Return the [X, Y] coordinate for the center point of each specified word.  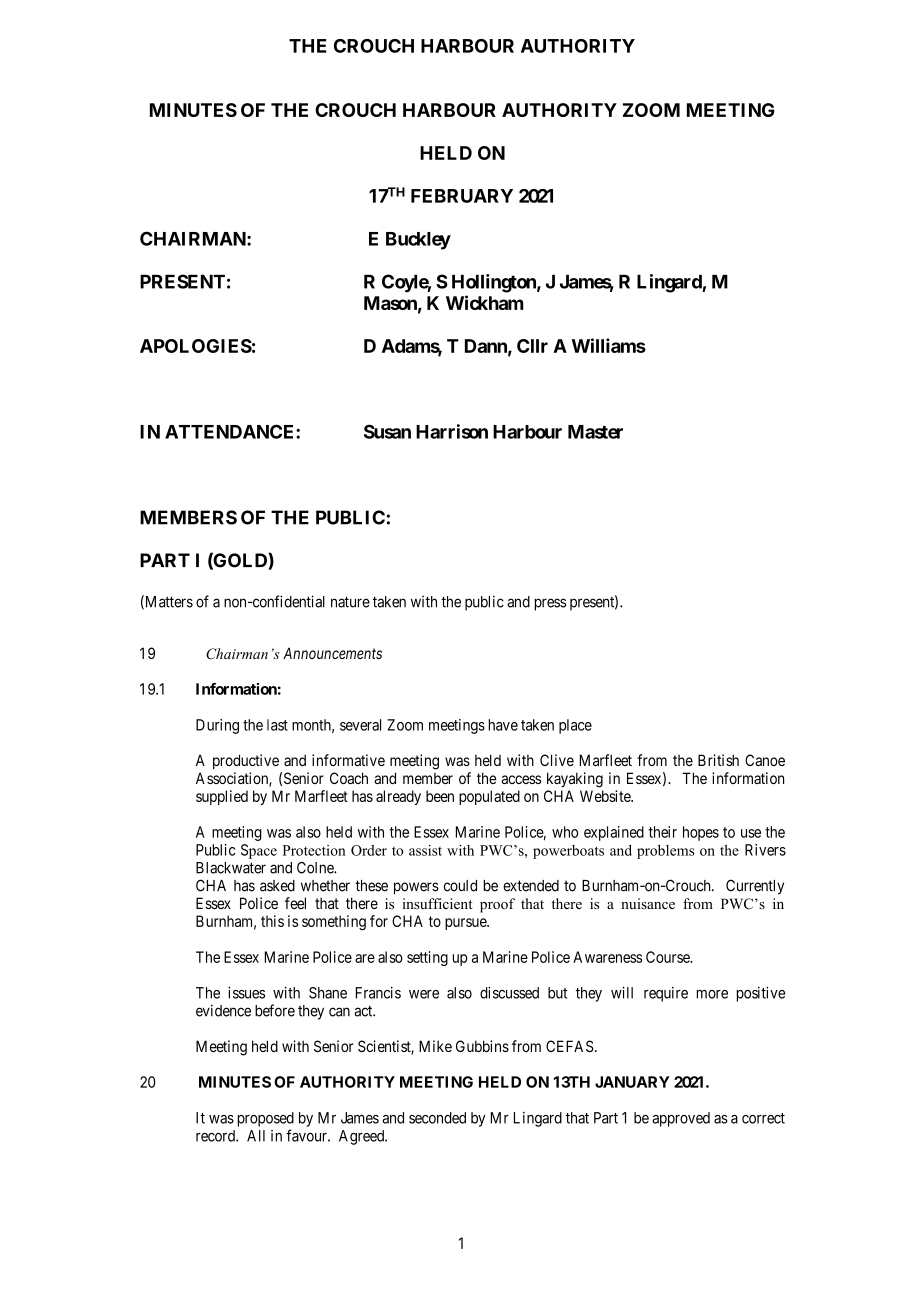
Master [595, 432]
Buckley [418, 241]
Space [259, 851]
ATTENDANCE [231, 431]
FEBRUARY [462, 196]
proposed [266, 1119]
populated [489, 797]
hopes [701, 833]
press [550, 604]
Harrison [452, 431]
